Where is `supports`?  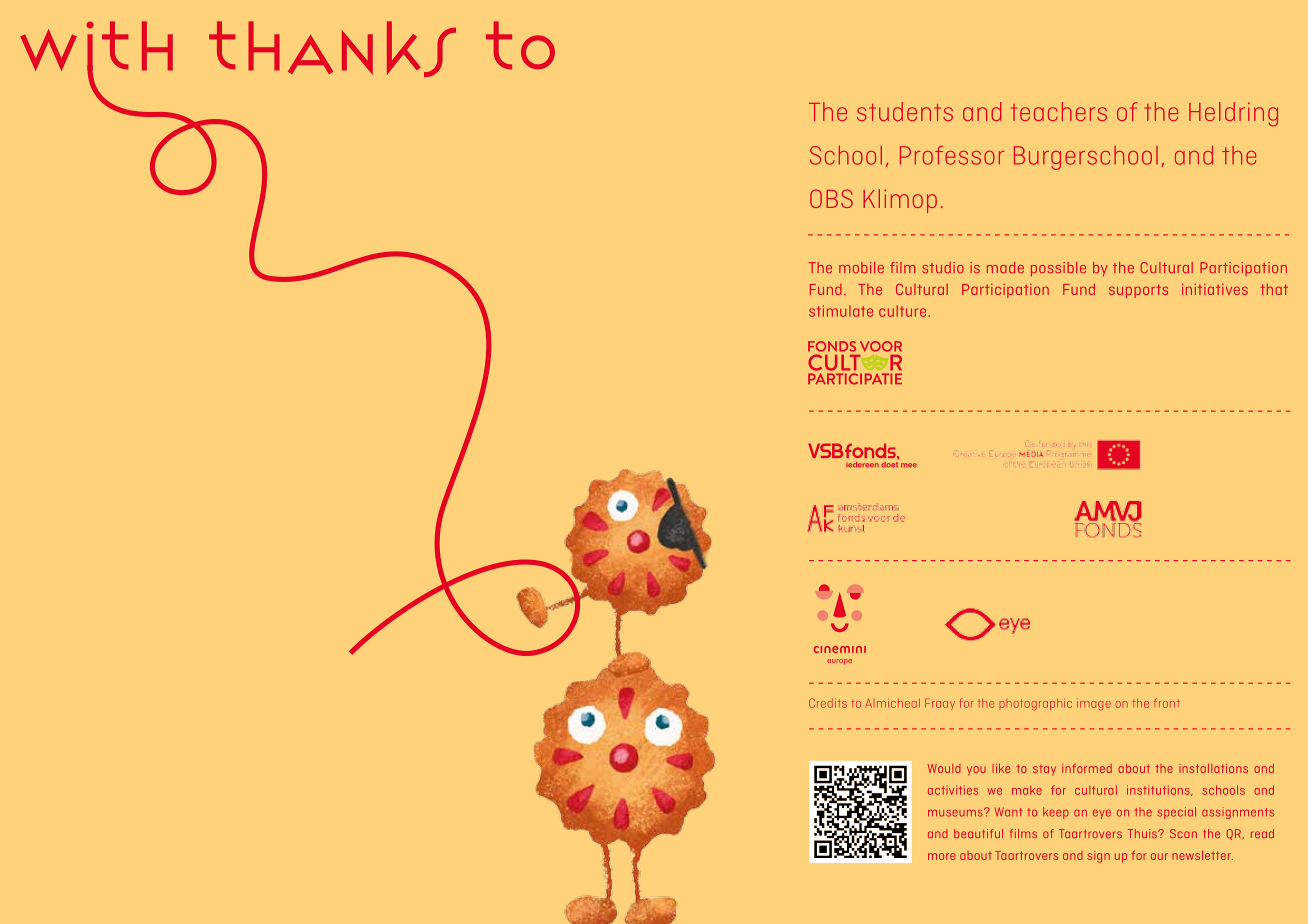
supports is located at coordinates (1138, 291).
